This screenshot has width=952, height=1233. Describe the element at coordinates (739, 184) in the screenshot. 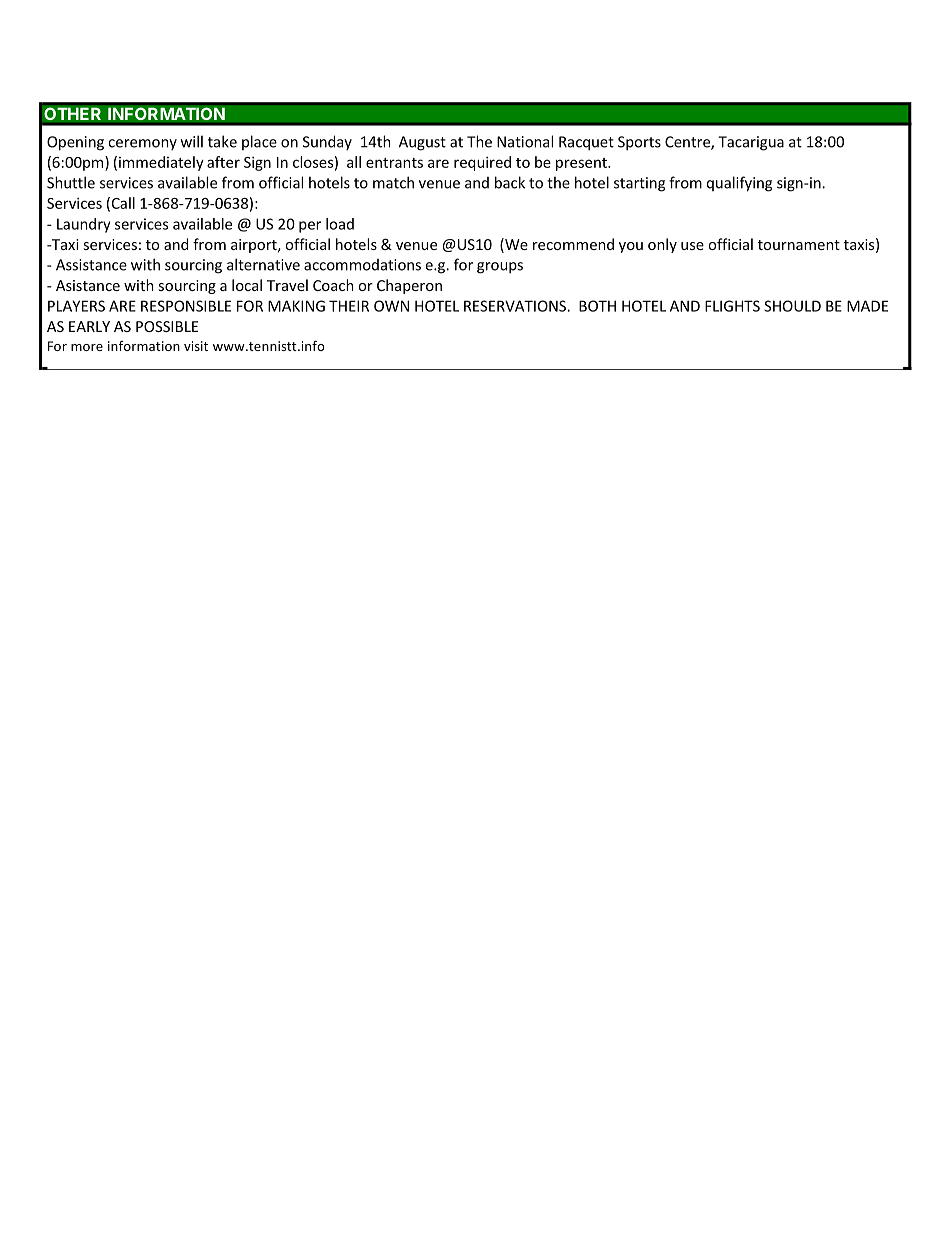

I see `qualifying` at that location.
